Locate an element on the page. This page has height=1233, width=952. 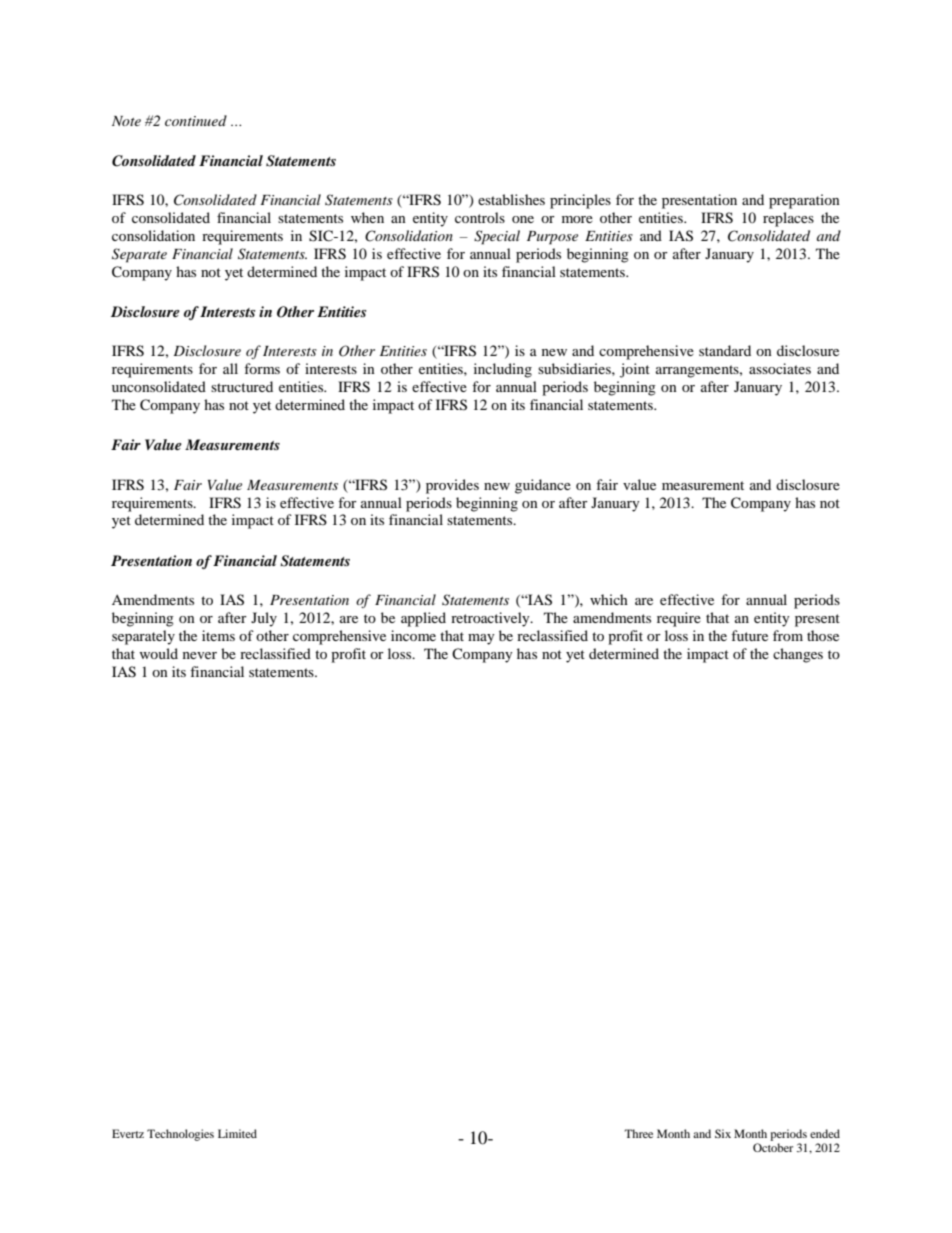
never is located at coordinates (200, 655).
